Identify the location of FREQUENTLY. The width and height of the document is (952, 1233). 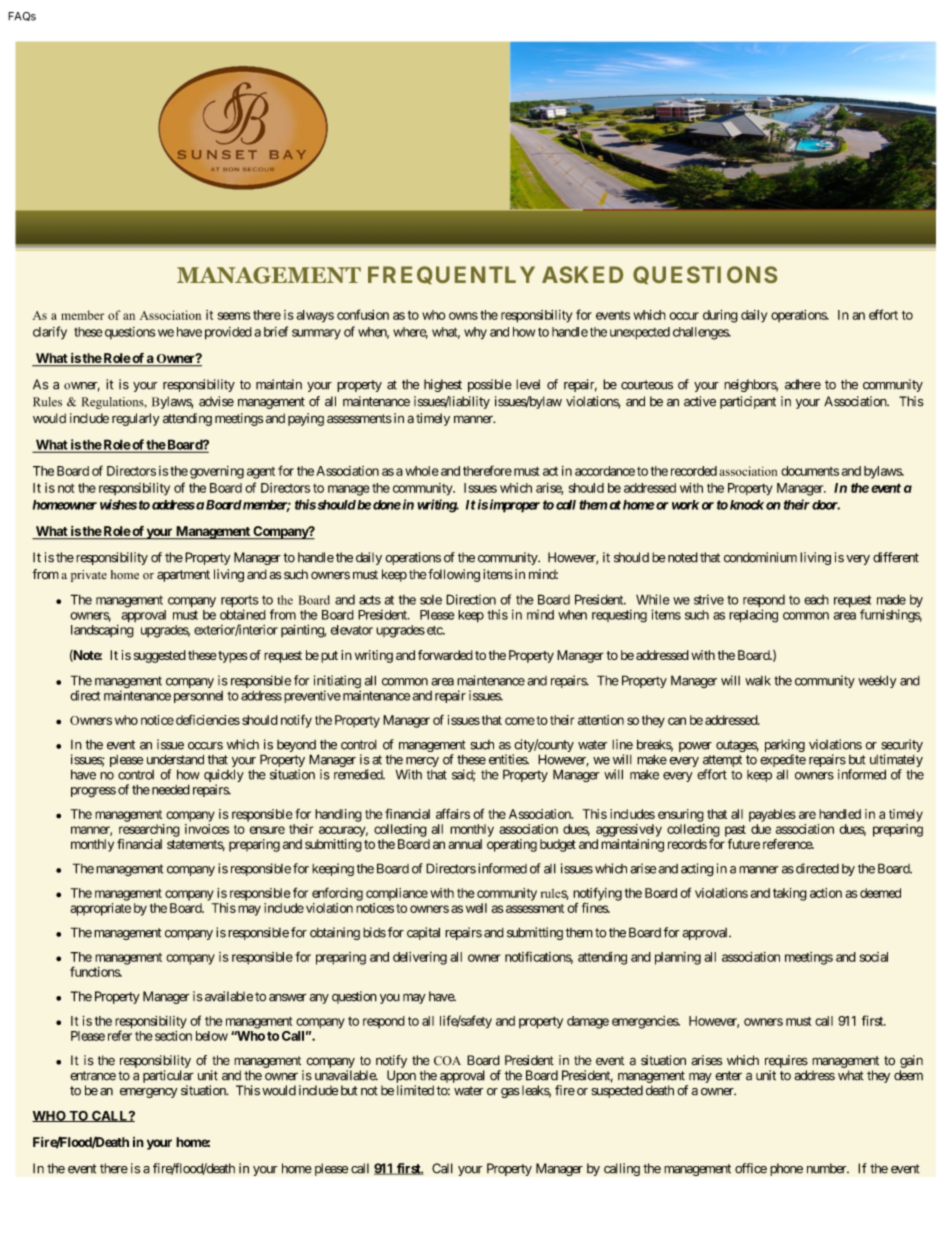
(451, 275).
